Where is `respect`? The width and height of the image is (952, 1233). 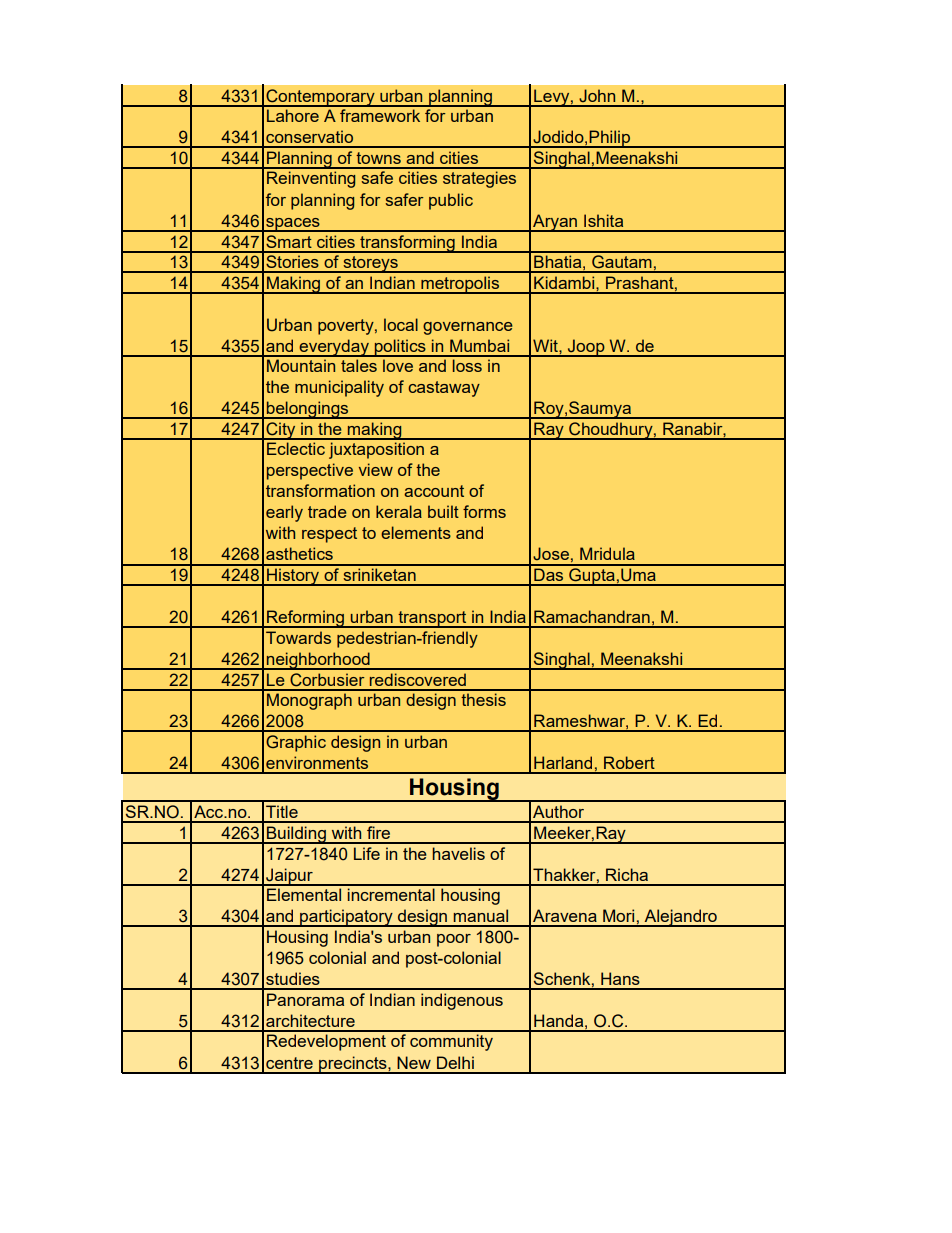
respect is located at coordinates (329, 535).
